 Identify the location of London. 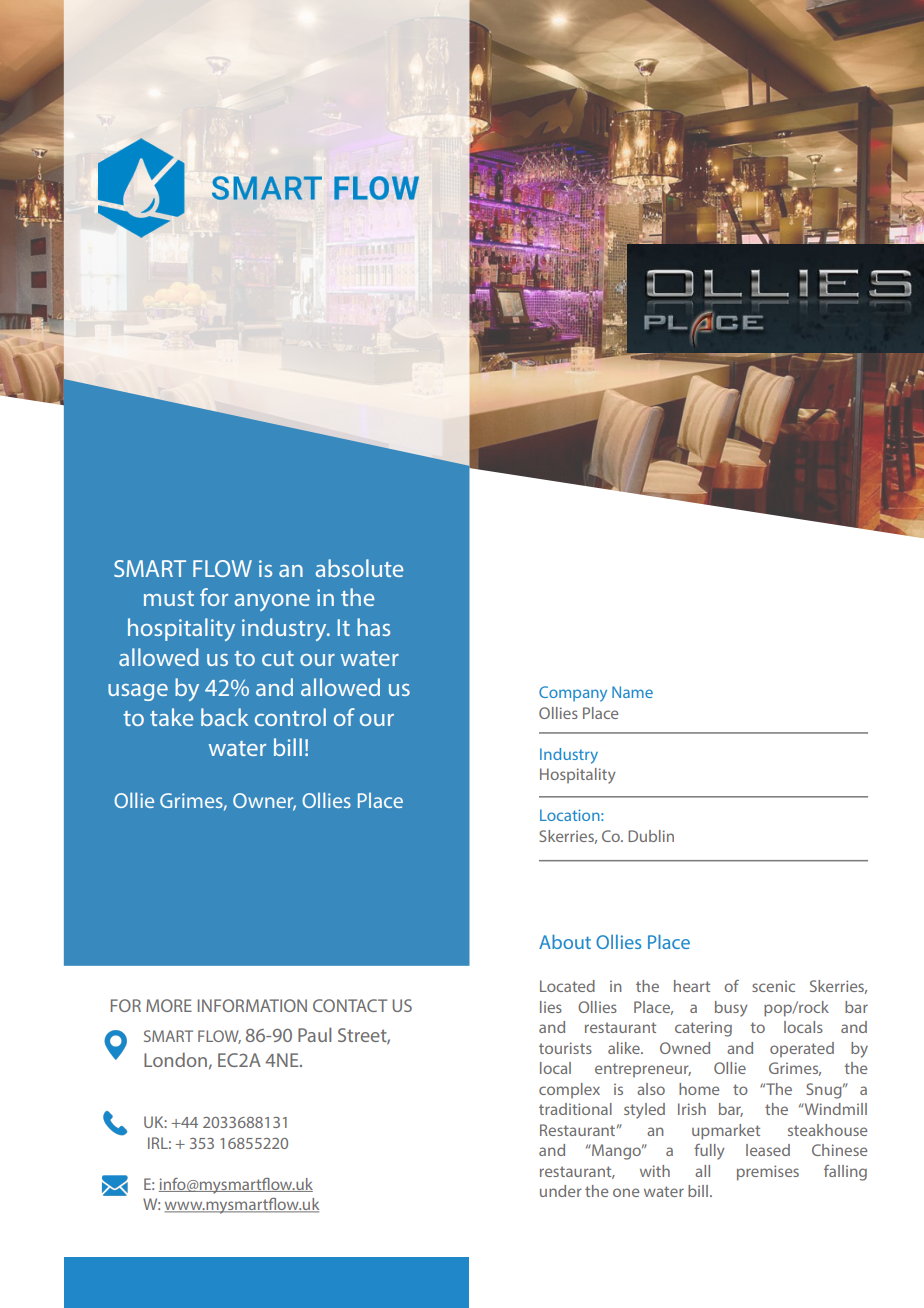
(175, 1059).
